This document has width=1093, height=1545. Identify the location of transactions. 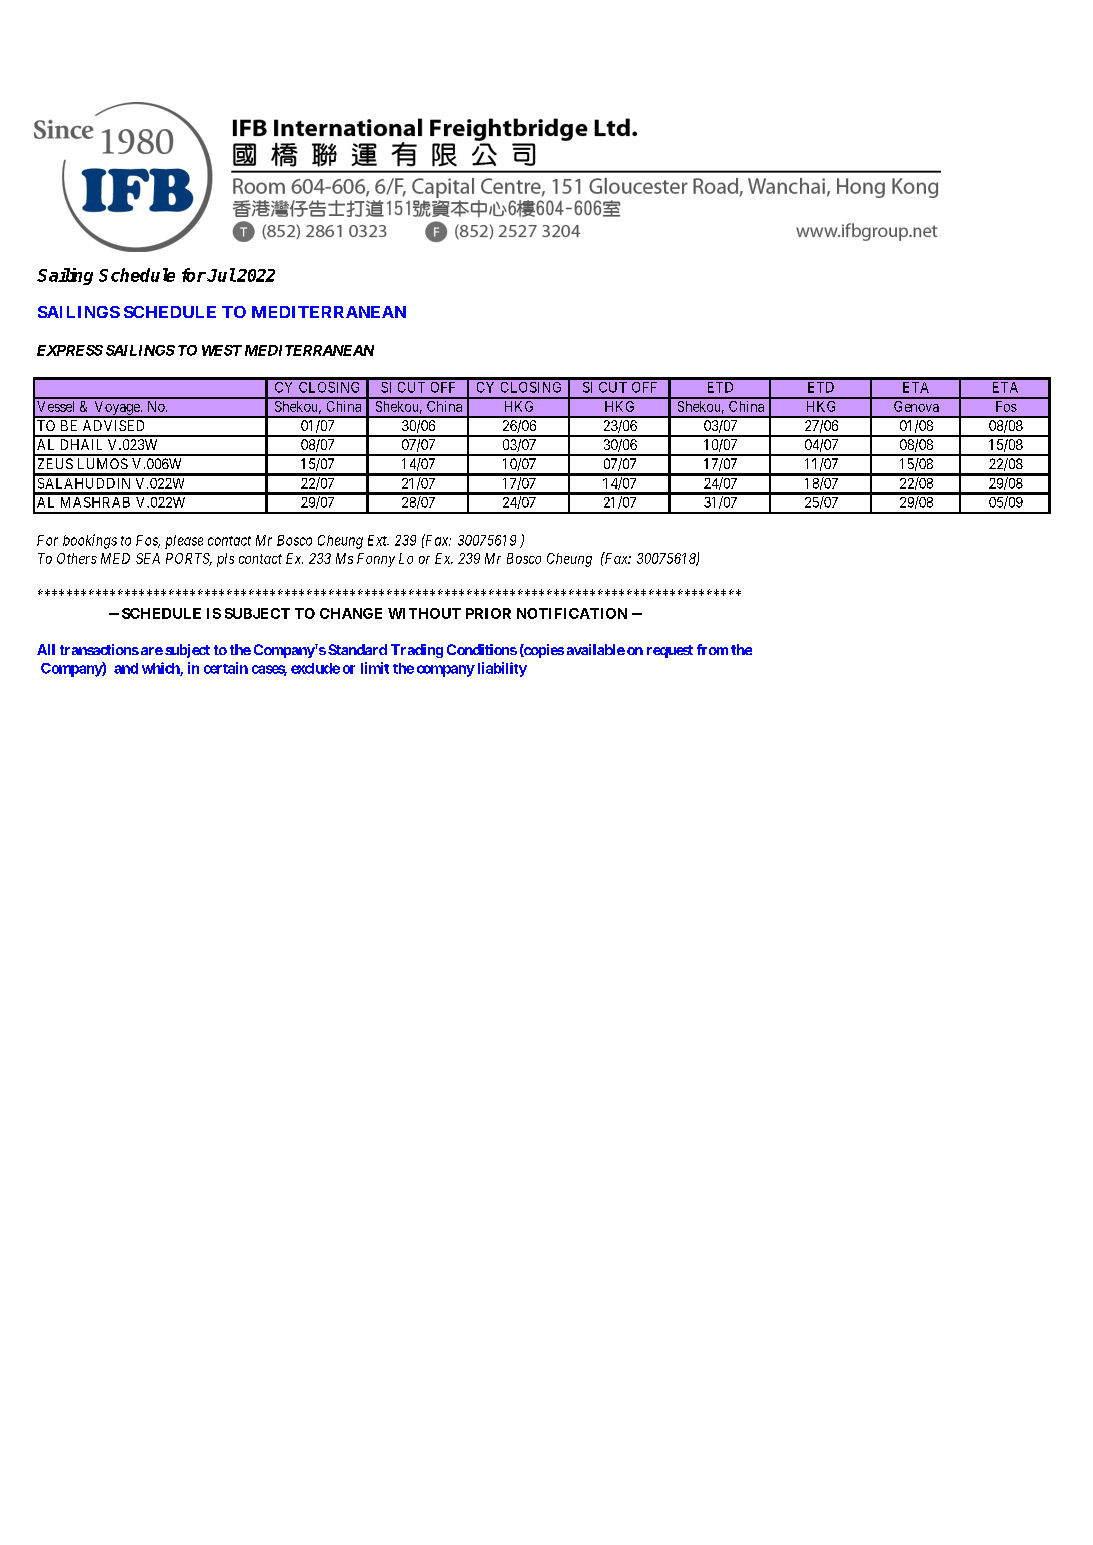
(99, 649).
